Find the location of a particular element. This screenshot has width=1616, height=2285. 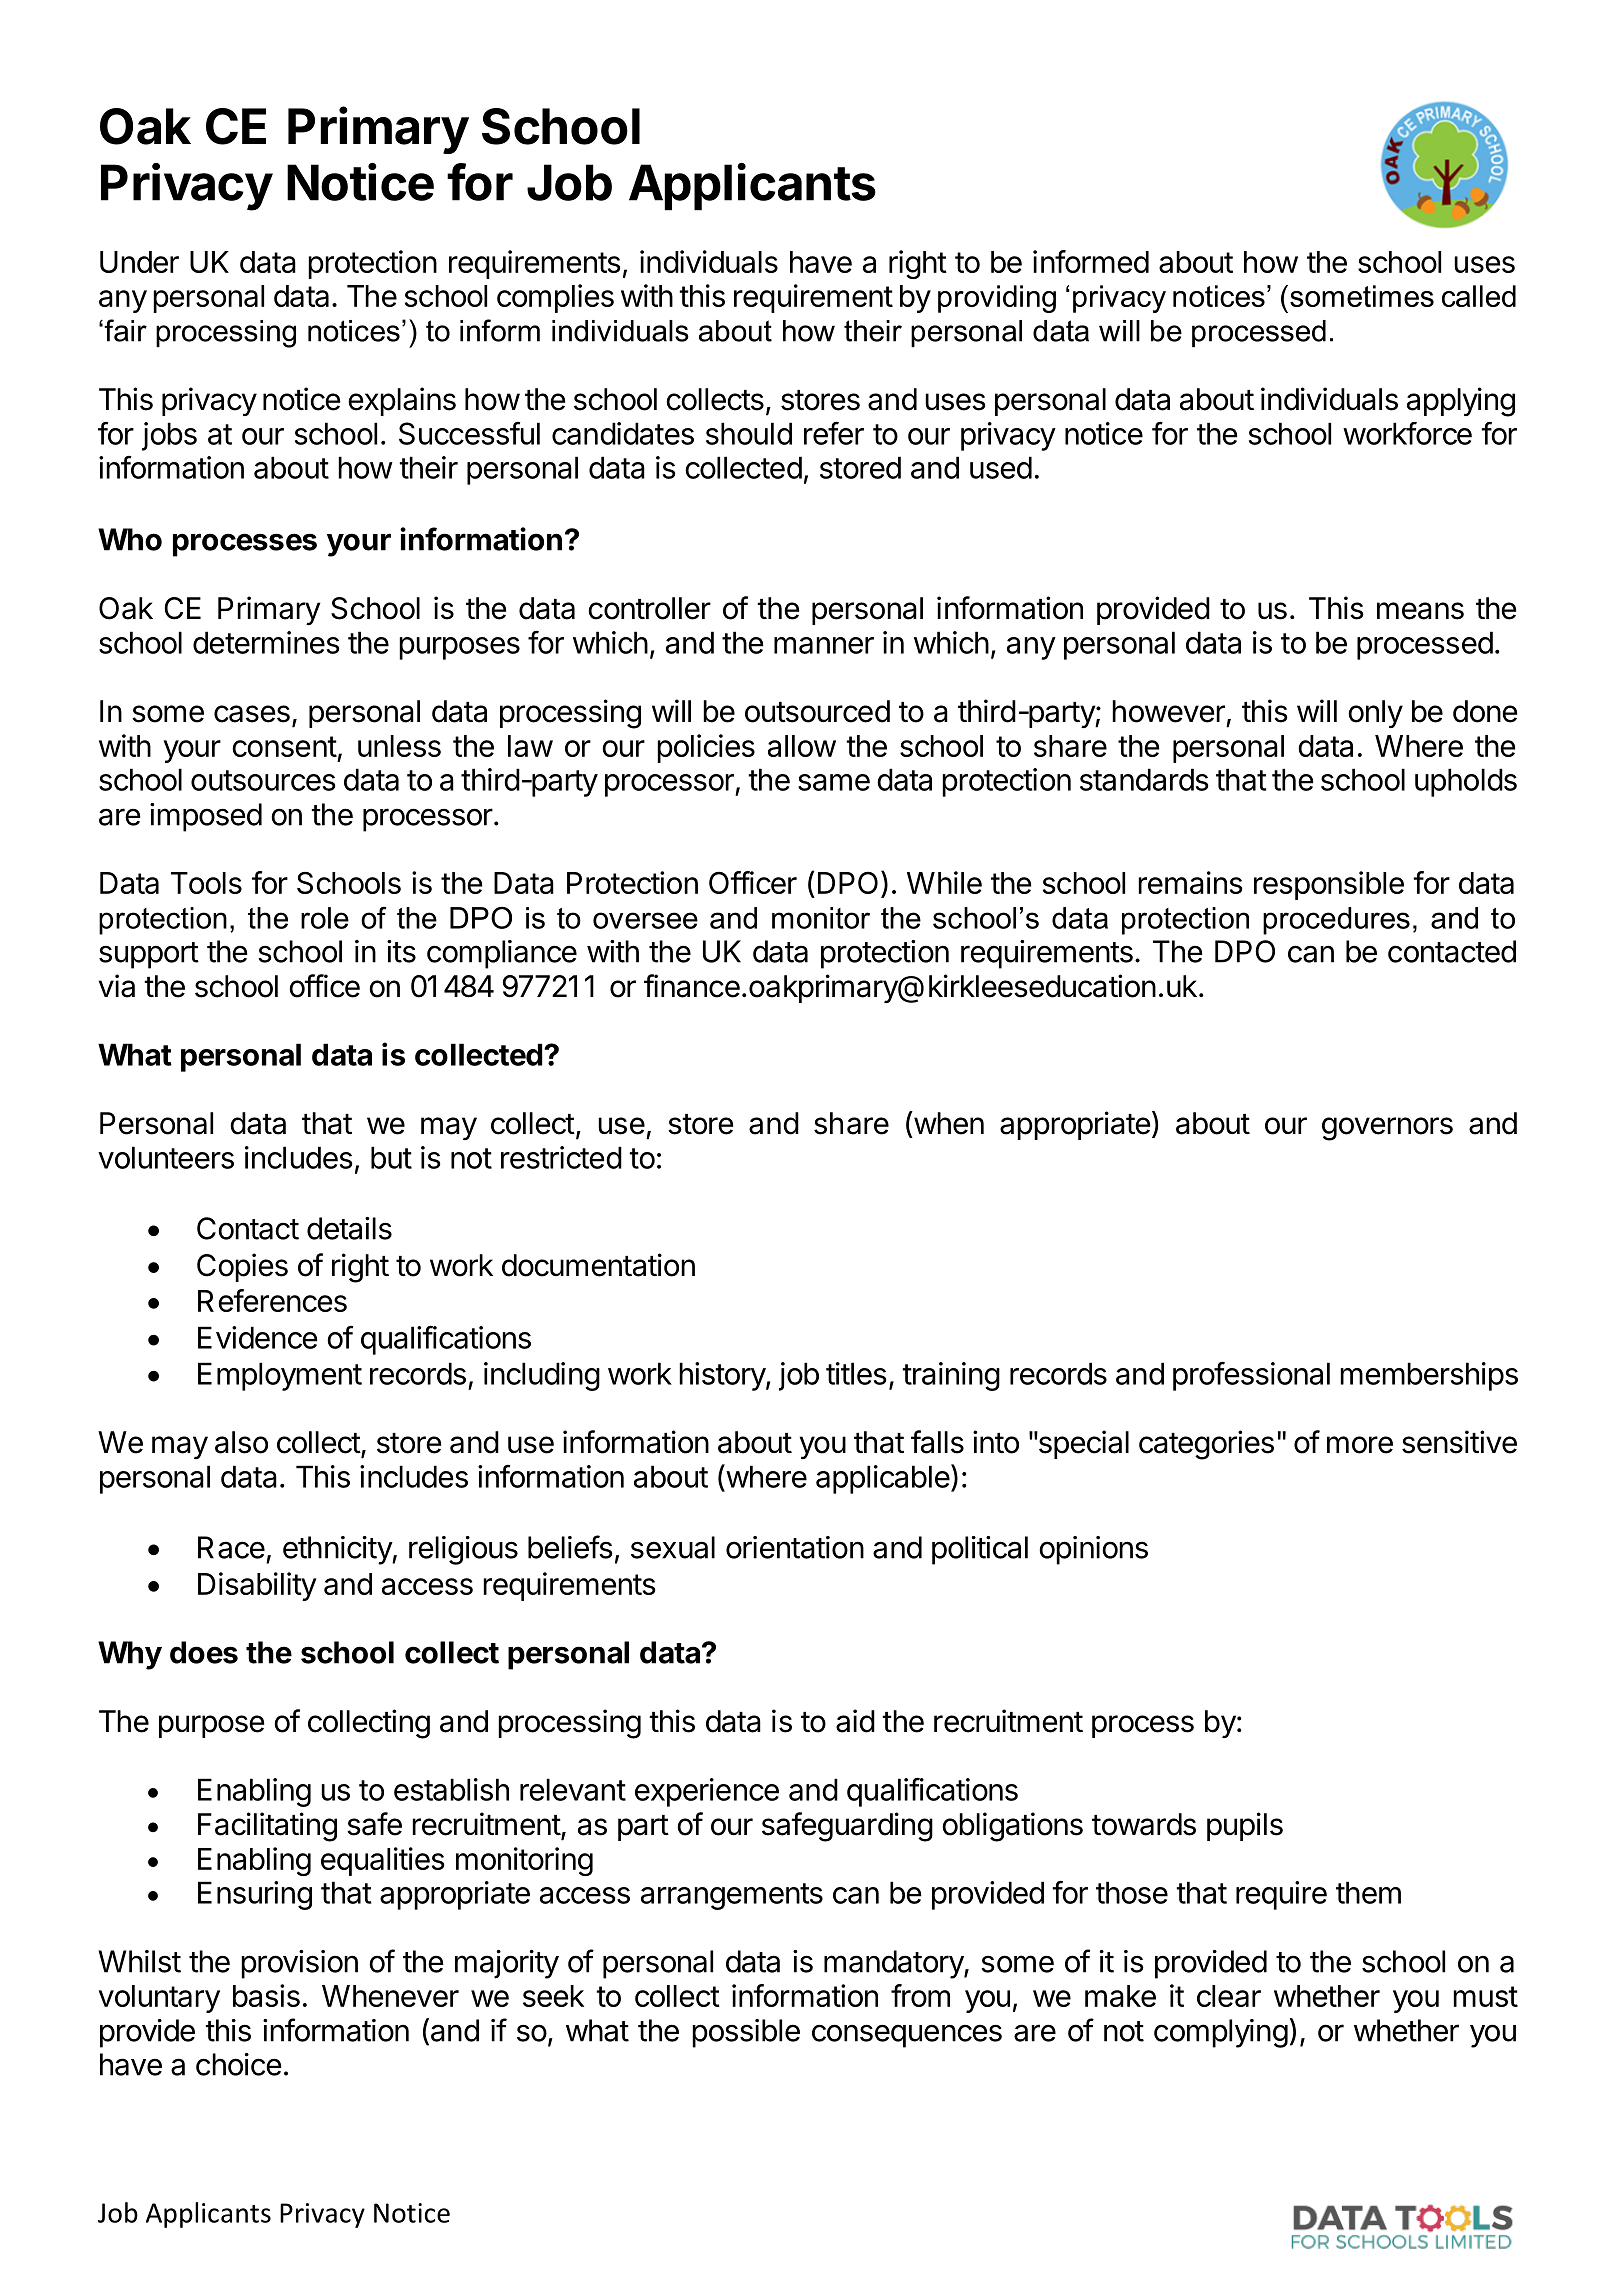

should is located at coordinates (749, 433).
